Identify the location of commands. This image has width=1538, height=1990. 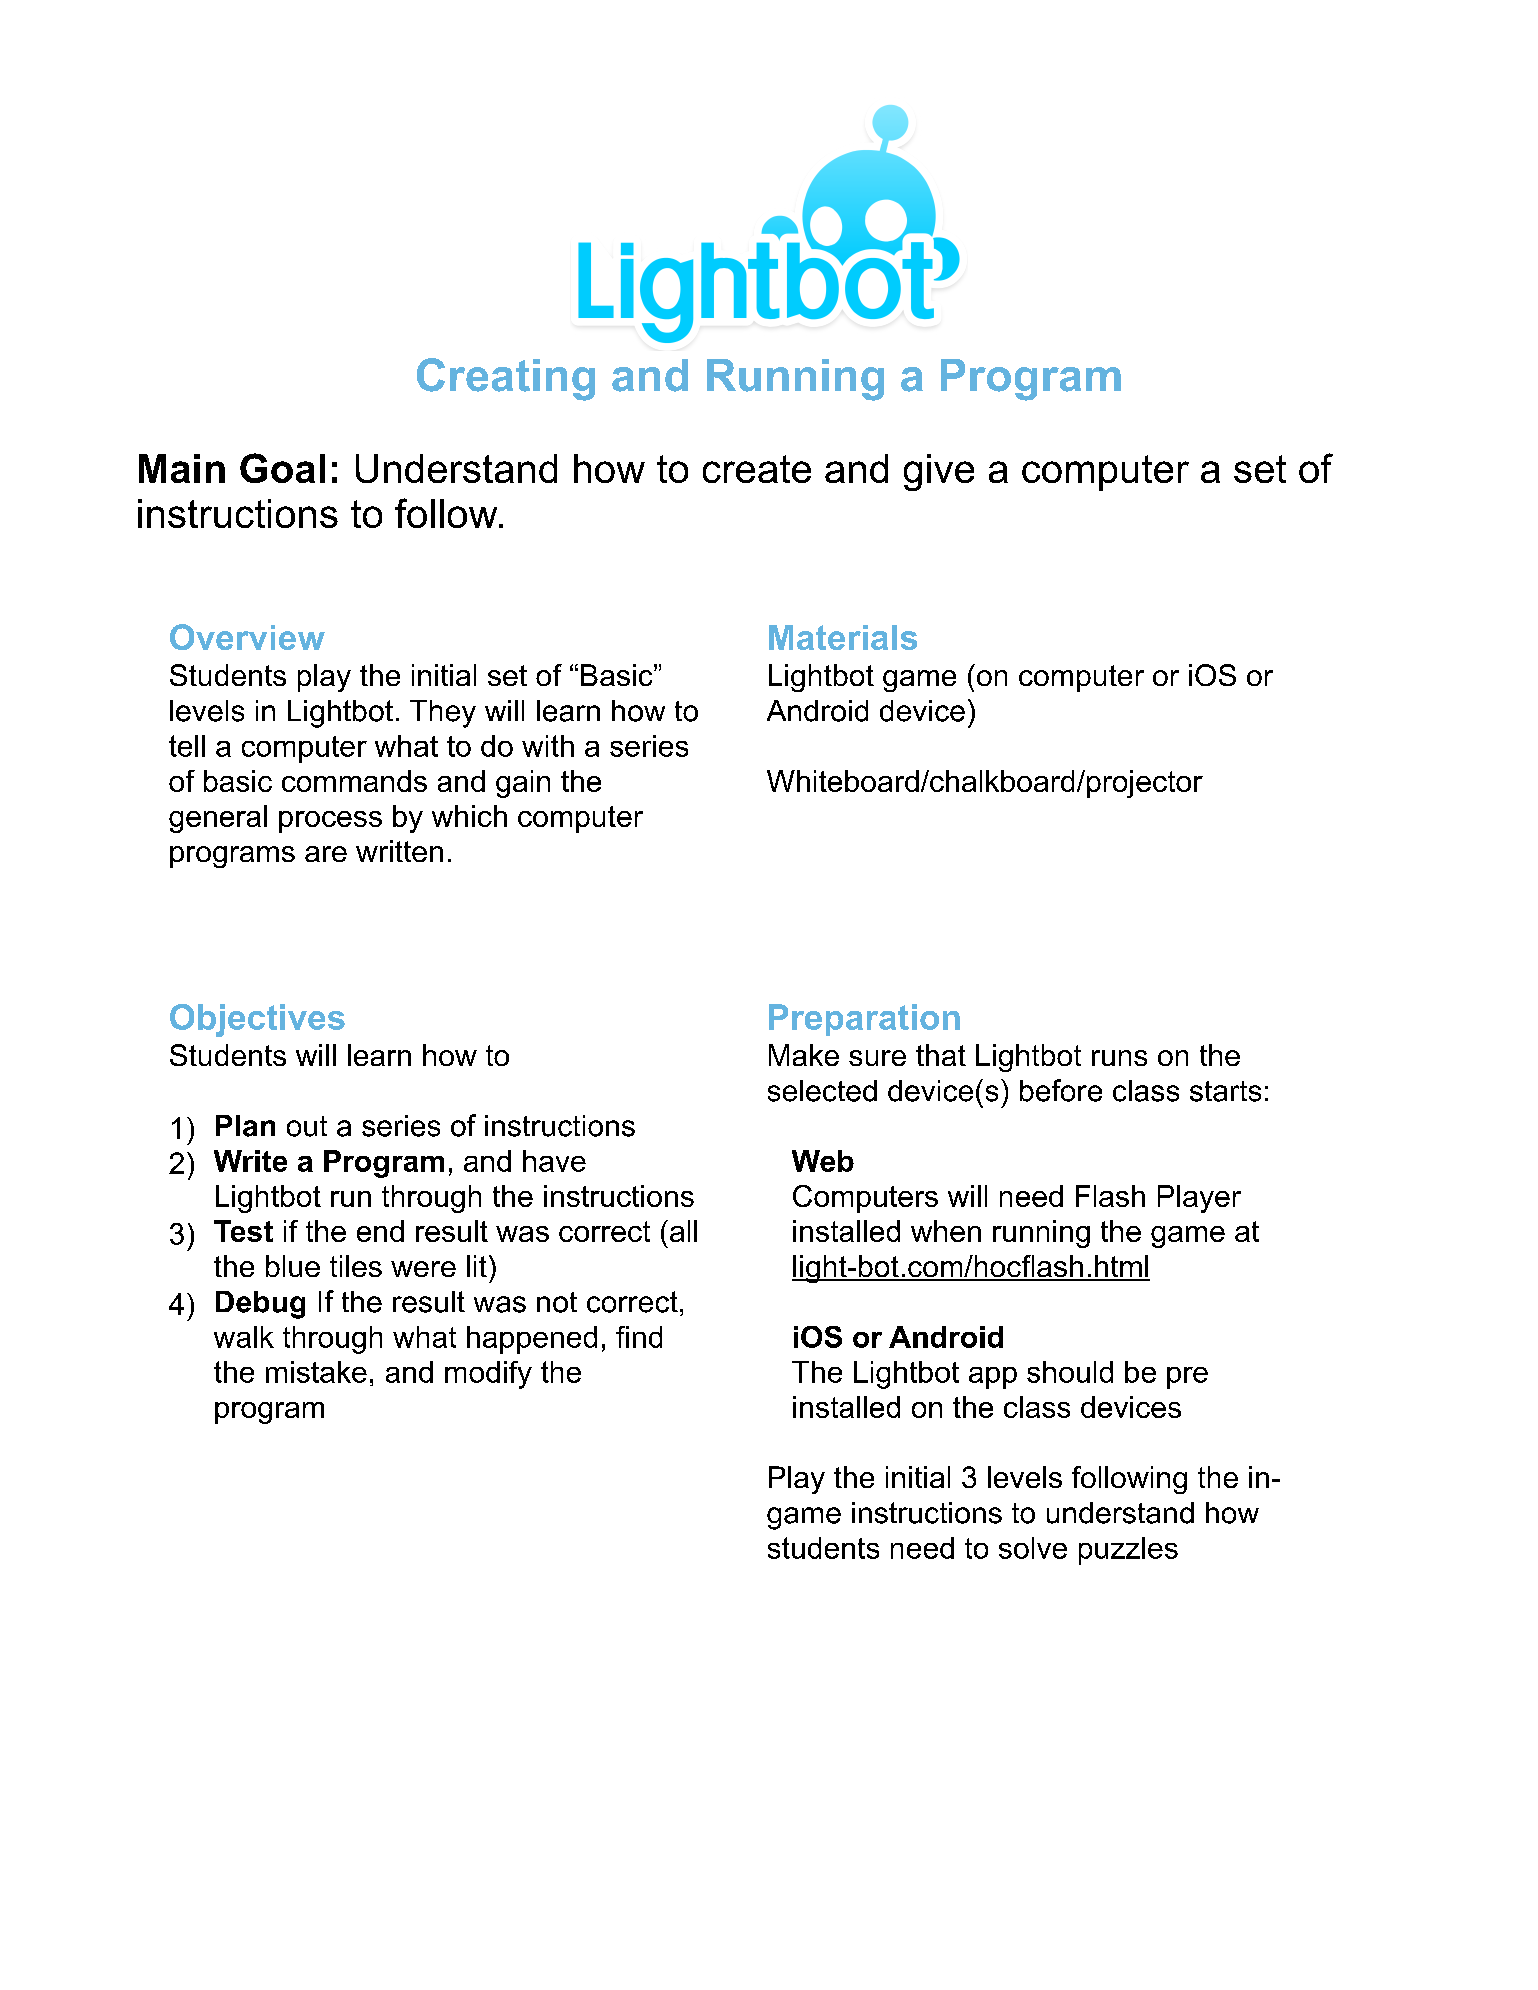
(354, 781).
